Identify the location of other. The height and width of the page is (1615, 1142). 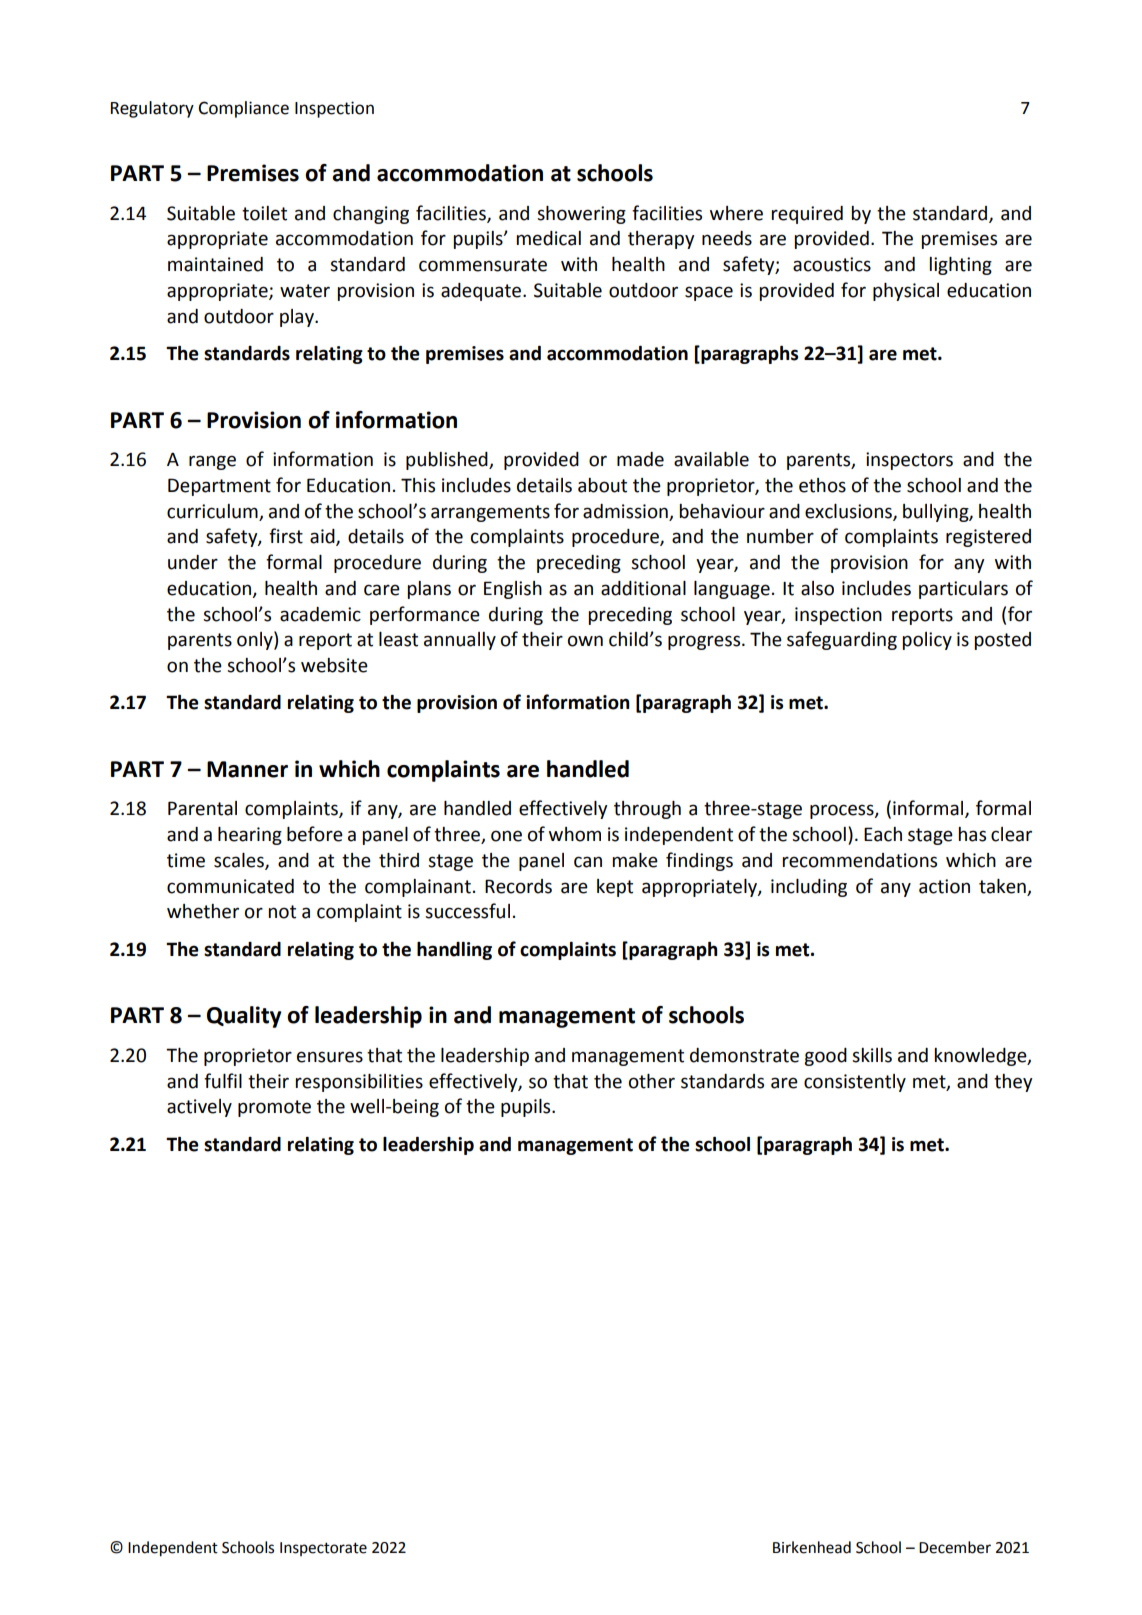
(652, 1081).
